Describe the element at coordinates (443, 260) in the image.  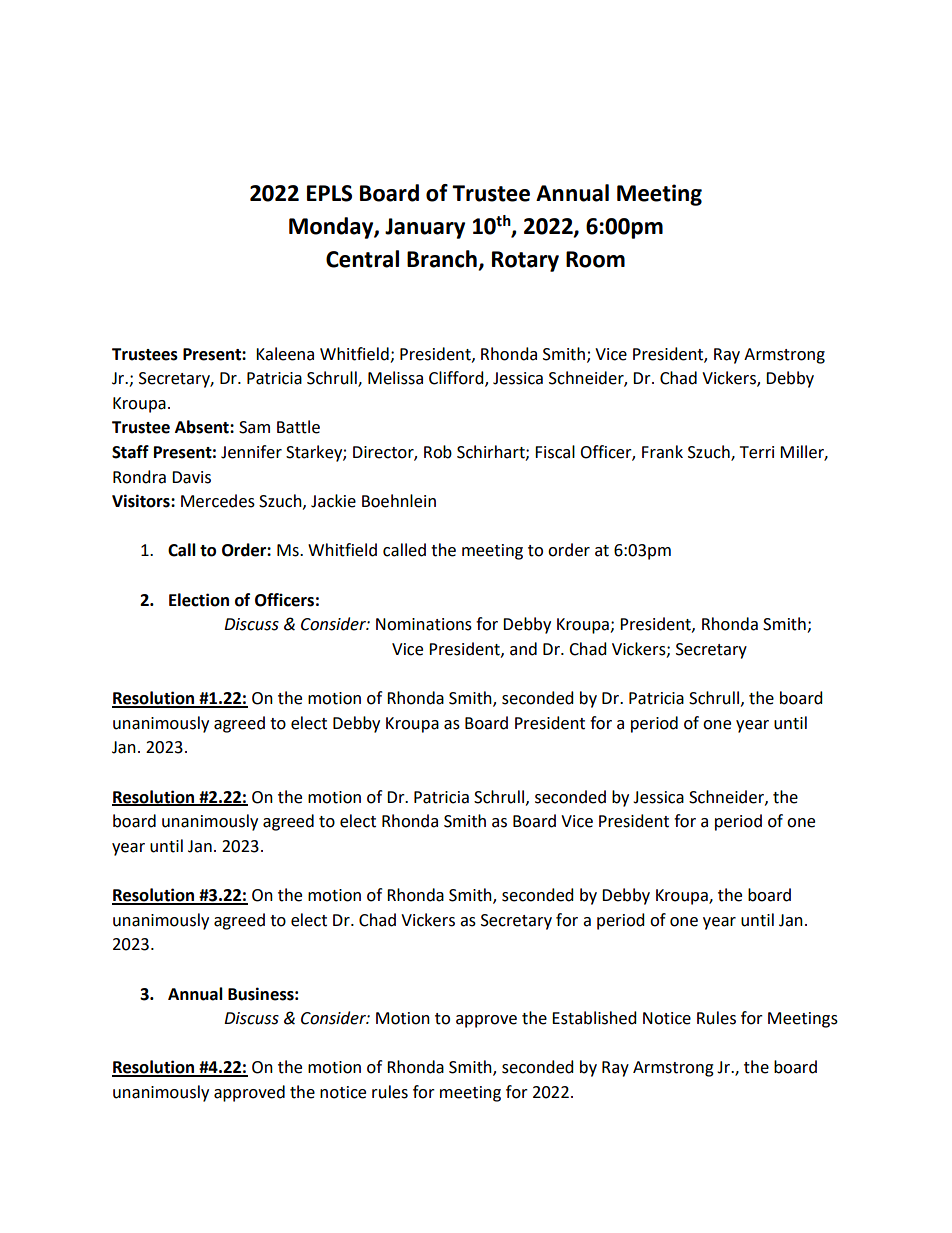
I see `Branch` at that location.
